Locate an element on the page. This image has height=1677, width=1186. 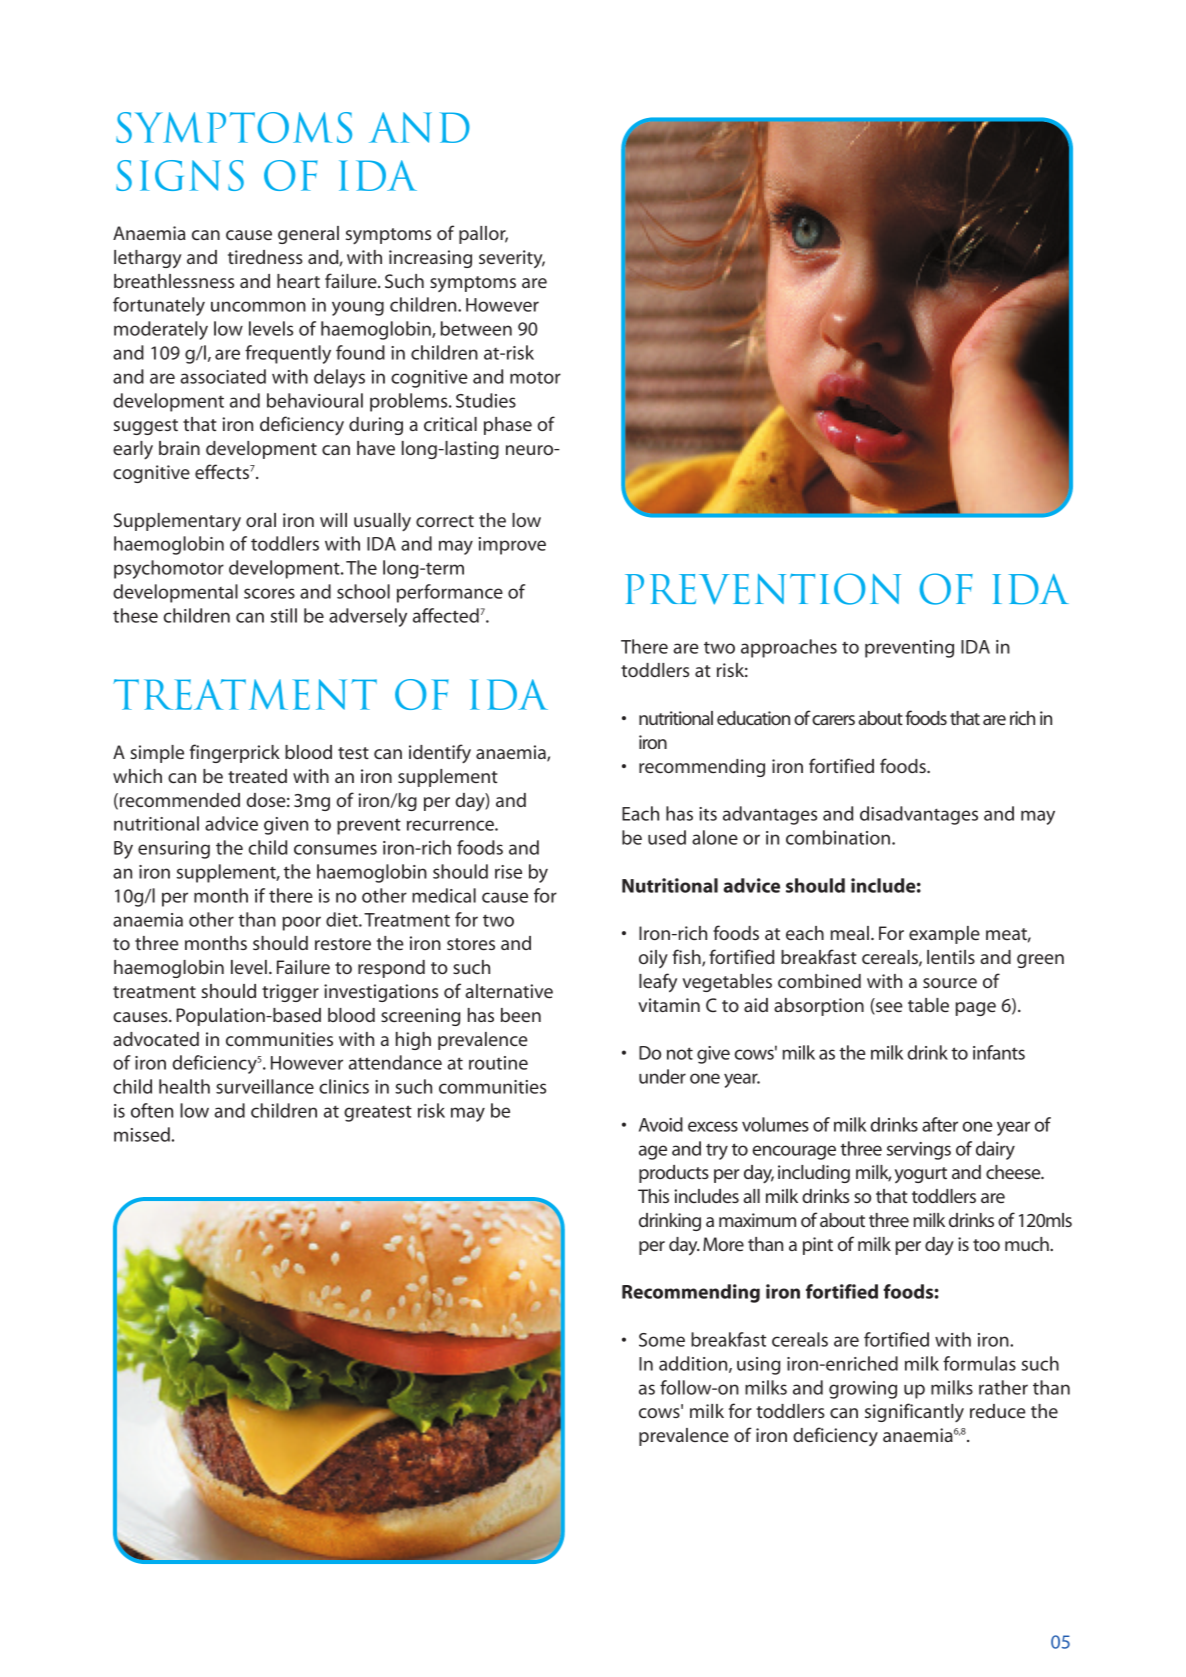
formulas is located at coordinates (979, 1363).
